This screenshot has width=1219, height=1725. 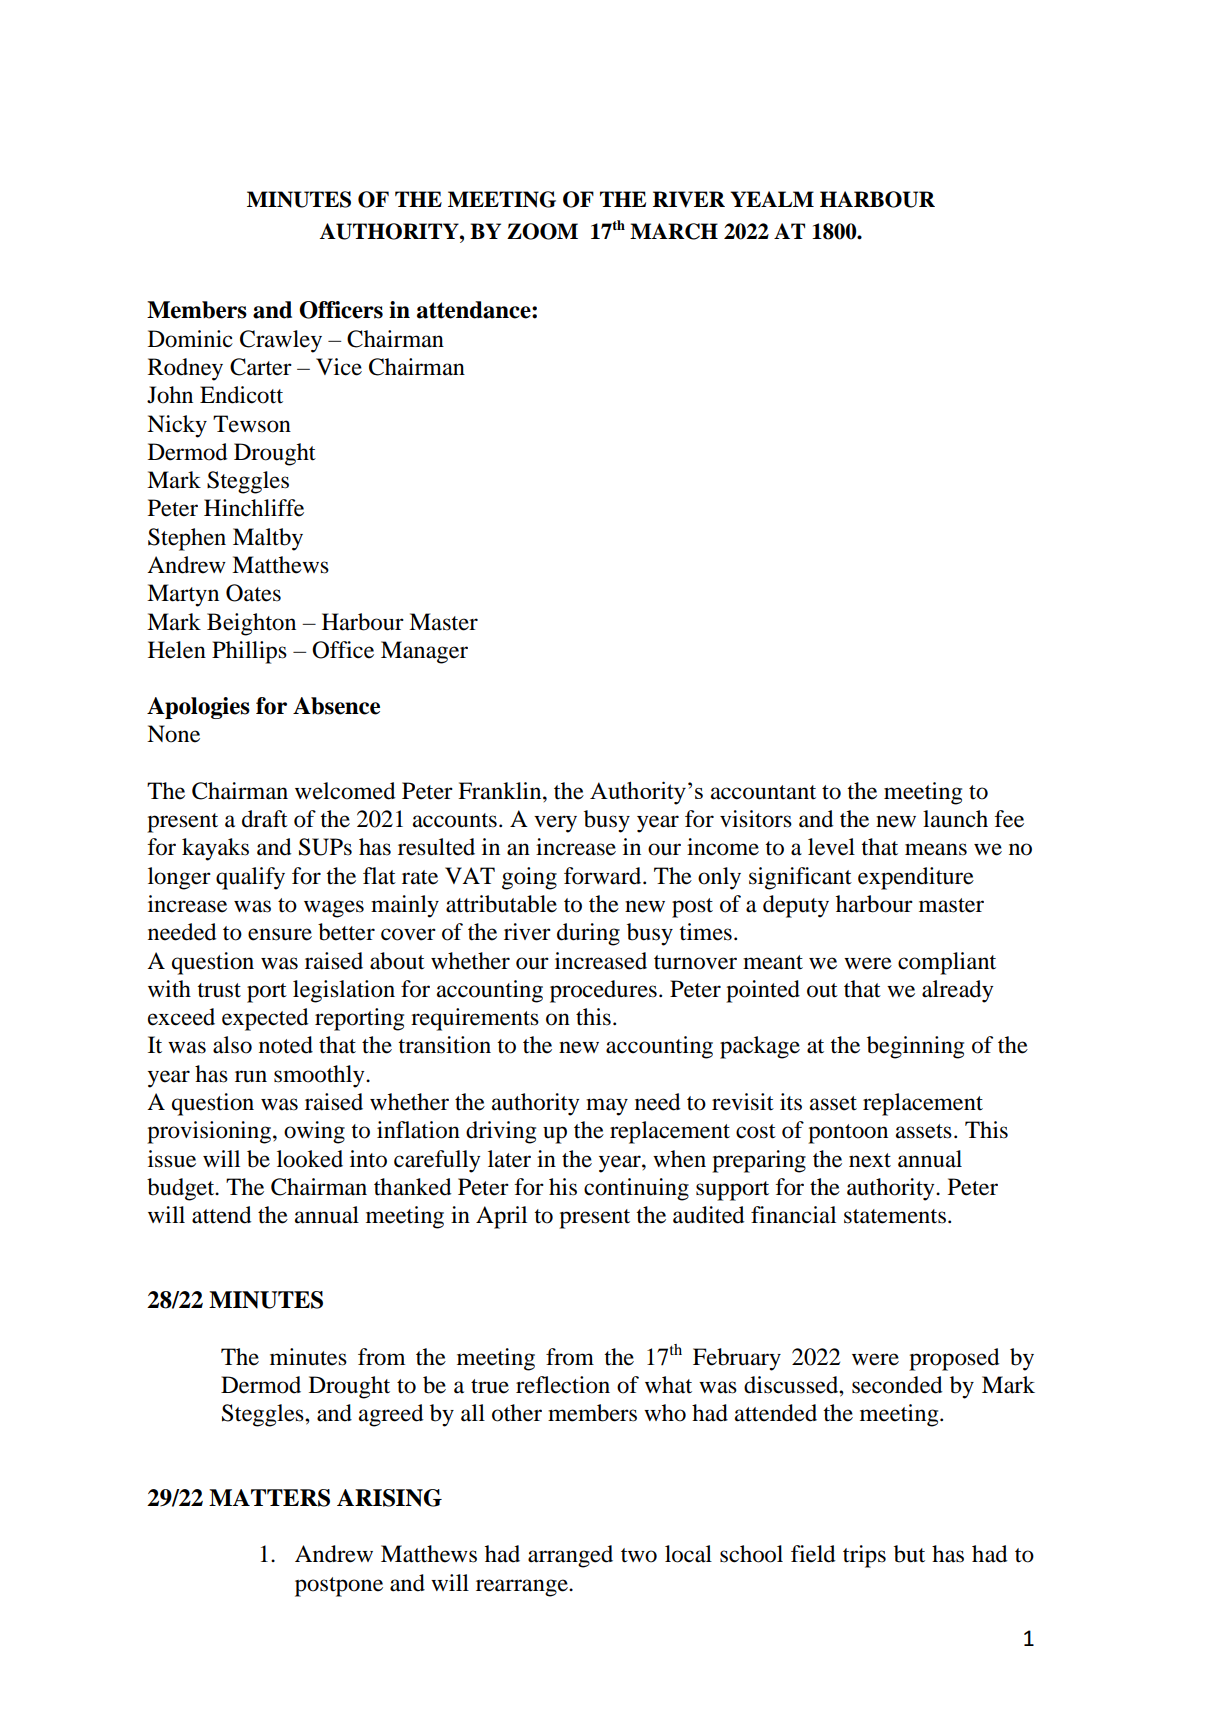 What do you see at coordinates (588, 934) in the screenshot?
I see `during` at bounding box center [588, 934].
